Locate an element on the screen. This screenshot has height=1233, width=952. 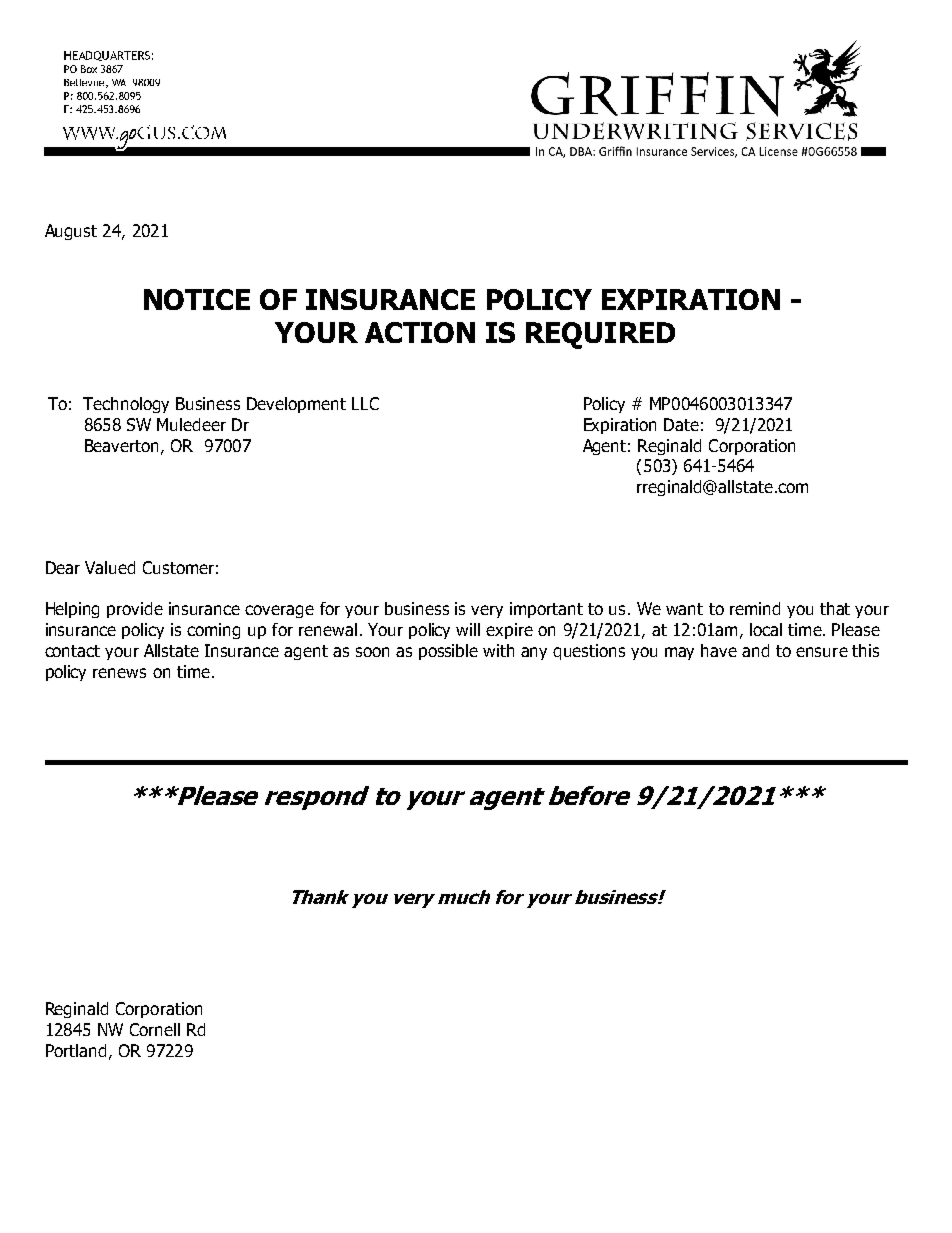
Portland is located at coordinates (76, 1050).
